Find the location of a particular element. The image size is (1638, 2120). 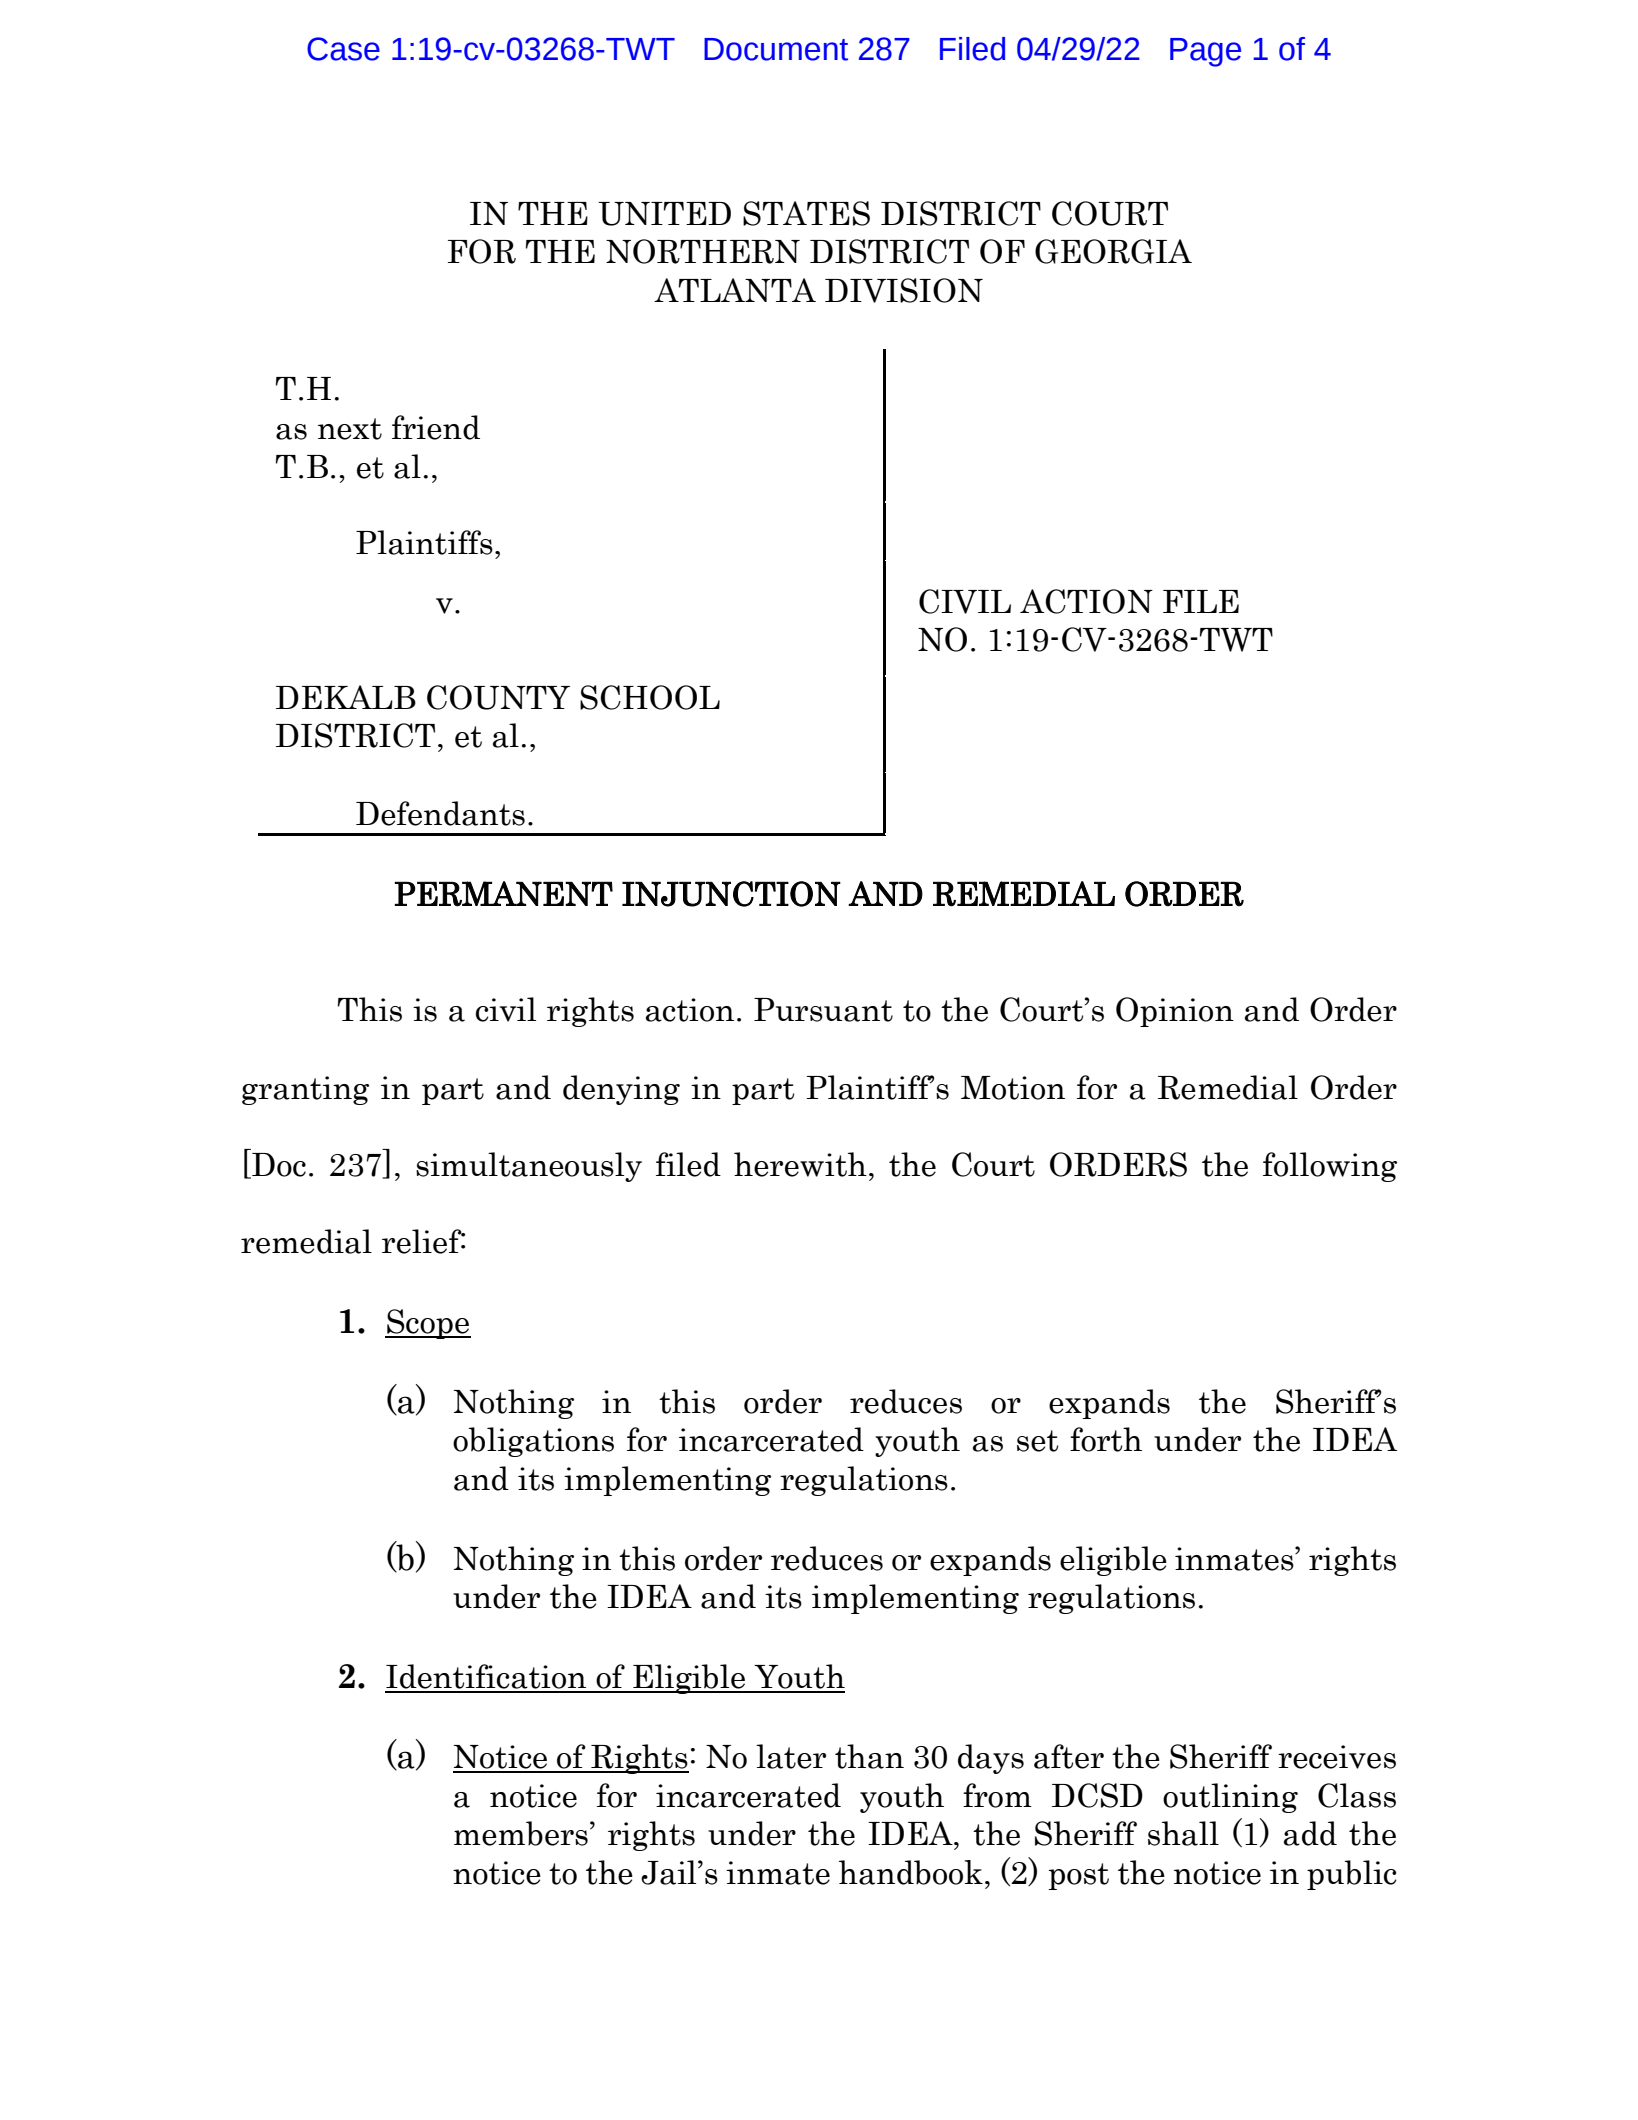

following is located at coordinates (1330, 1167).
